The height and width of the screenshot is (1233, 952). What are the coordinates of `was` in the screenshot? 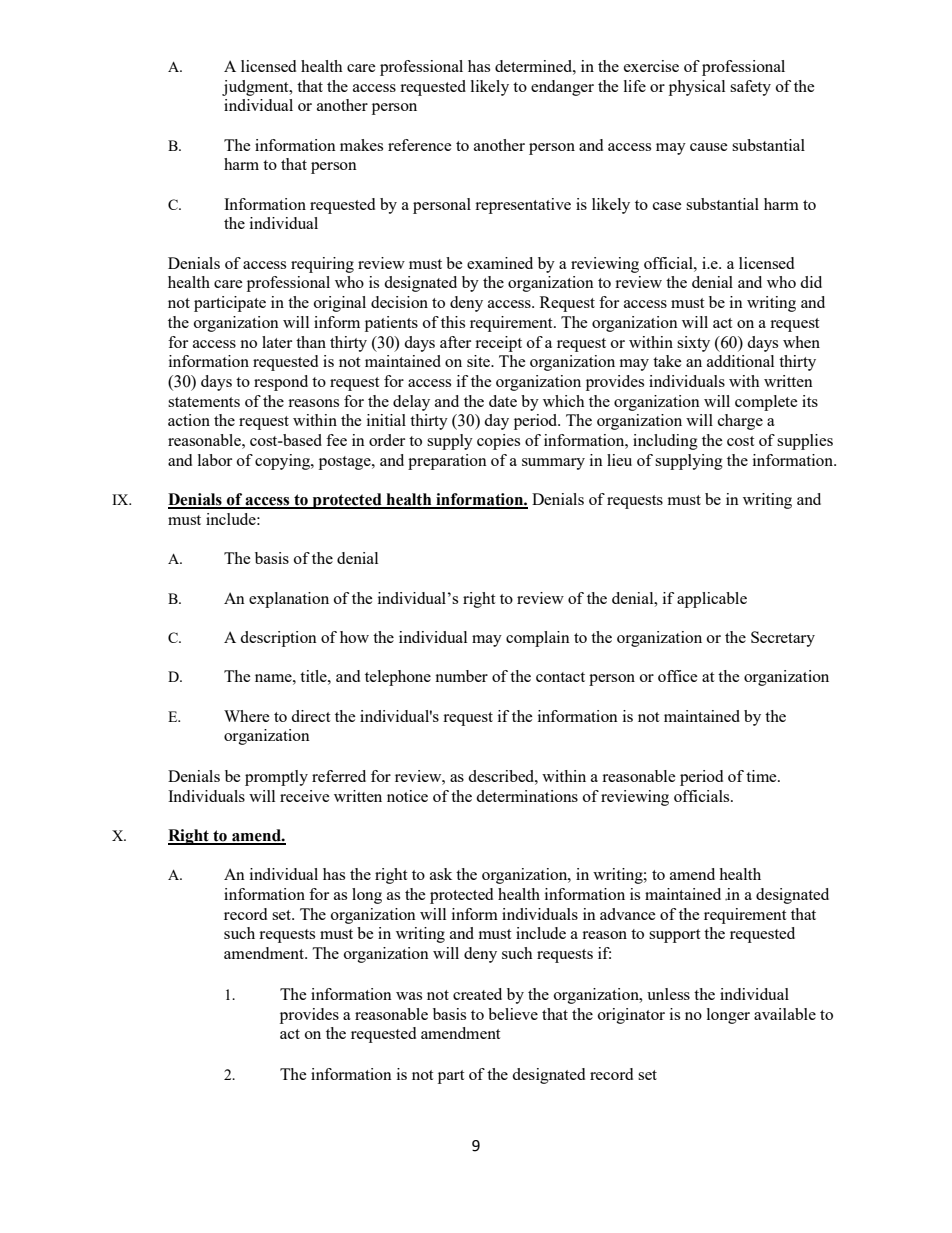 It's located at (409, 996).
